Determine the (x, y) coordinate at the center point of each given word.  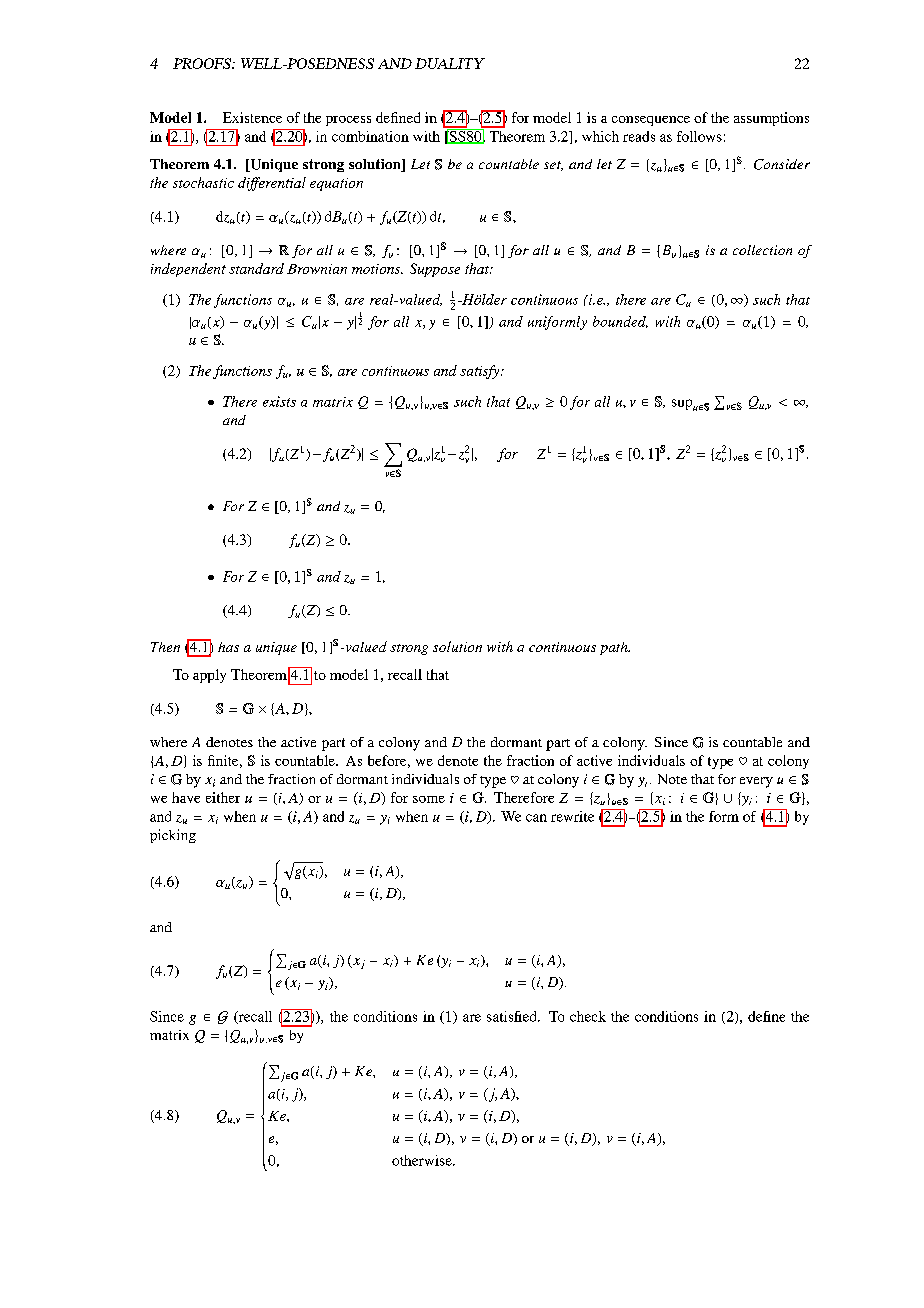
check (588, 1016)
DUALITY (450, 63)
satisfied (513, 1016)
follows (699, 136)
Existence (252, 117)
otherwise (423, 1160)
